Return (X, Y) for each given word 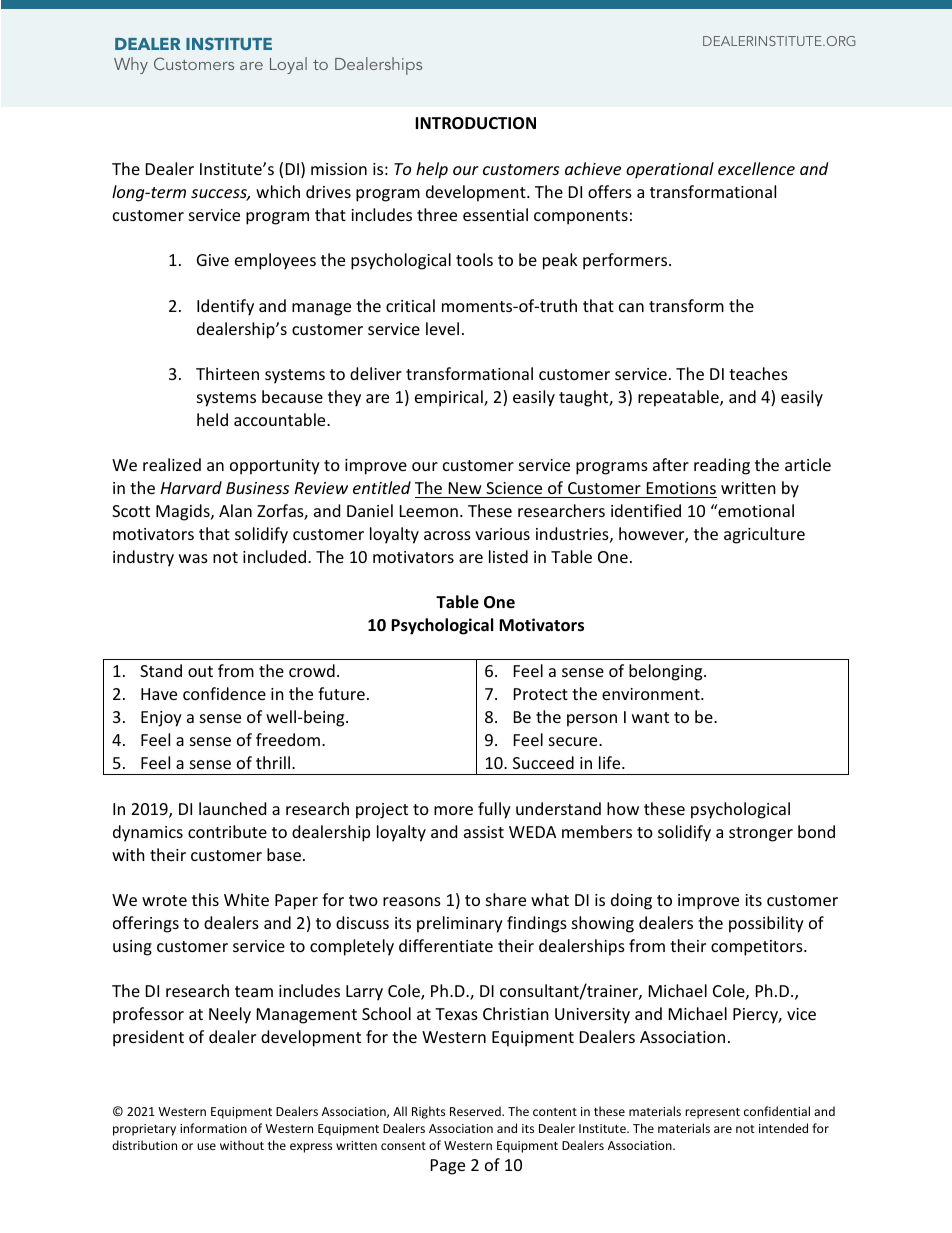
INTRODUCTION (475, 123)
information (213, 1128)
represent (712, 1113)
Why (131, 65)
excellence (756, 168)
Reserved (476, 1111)
